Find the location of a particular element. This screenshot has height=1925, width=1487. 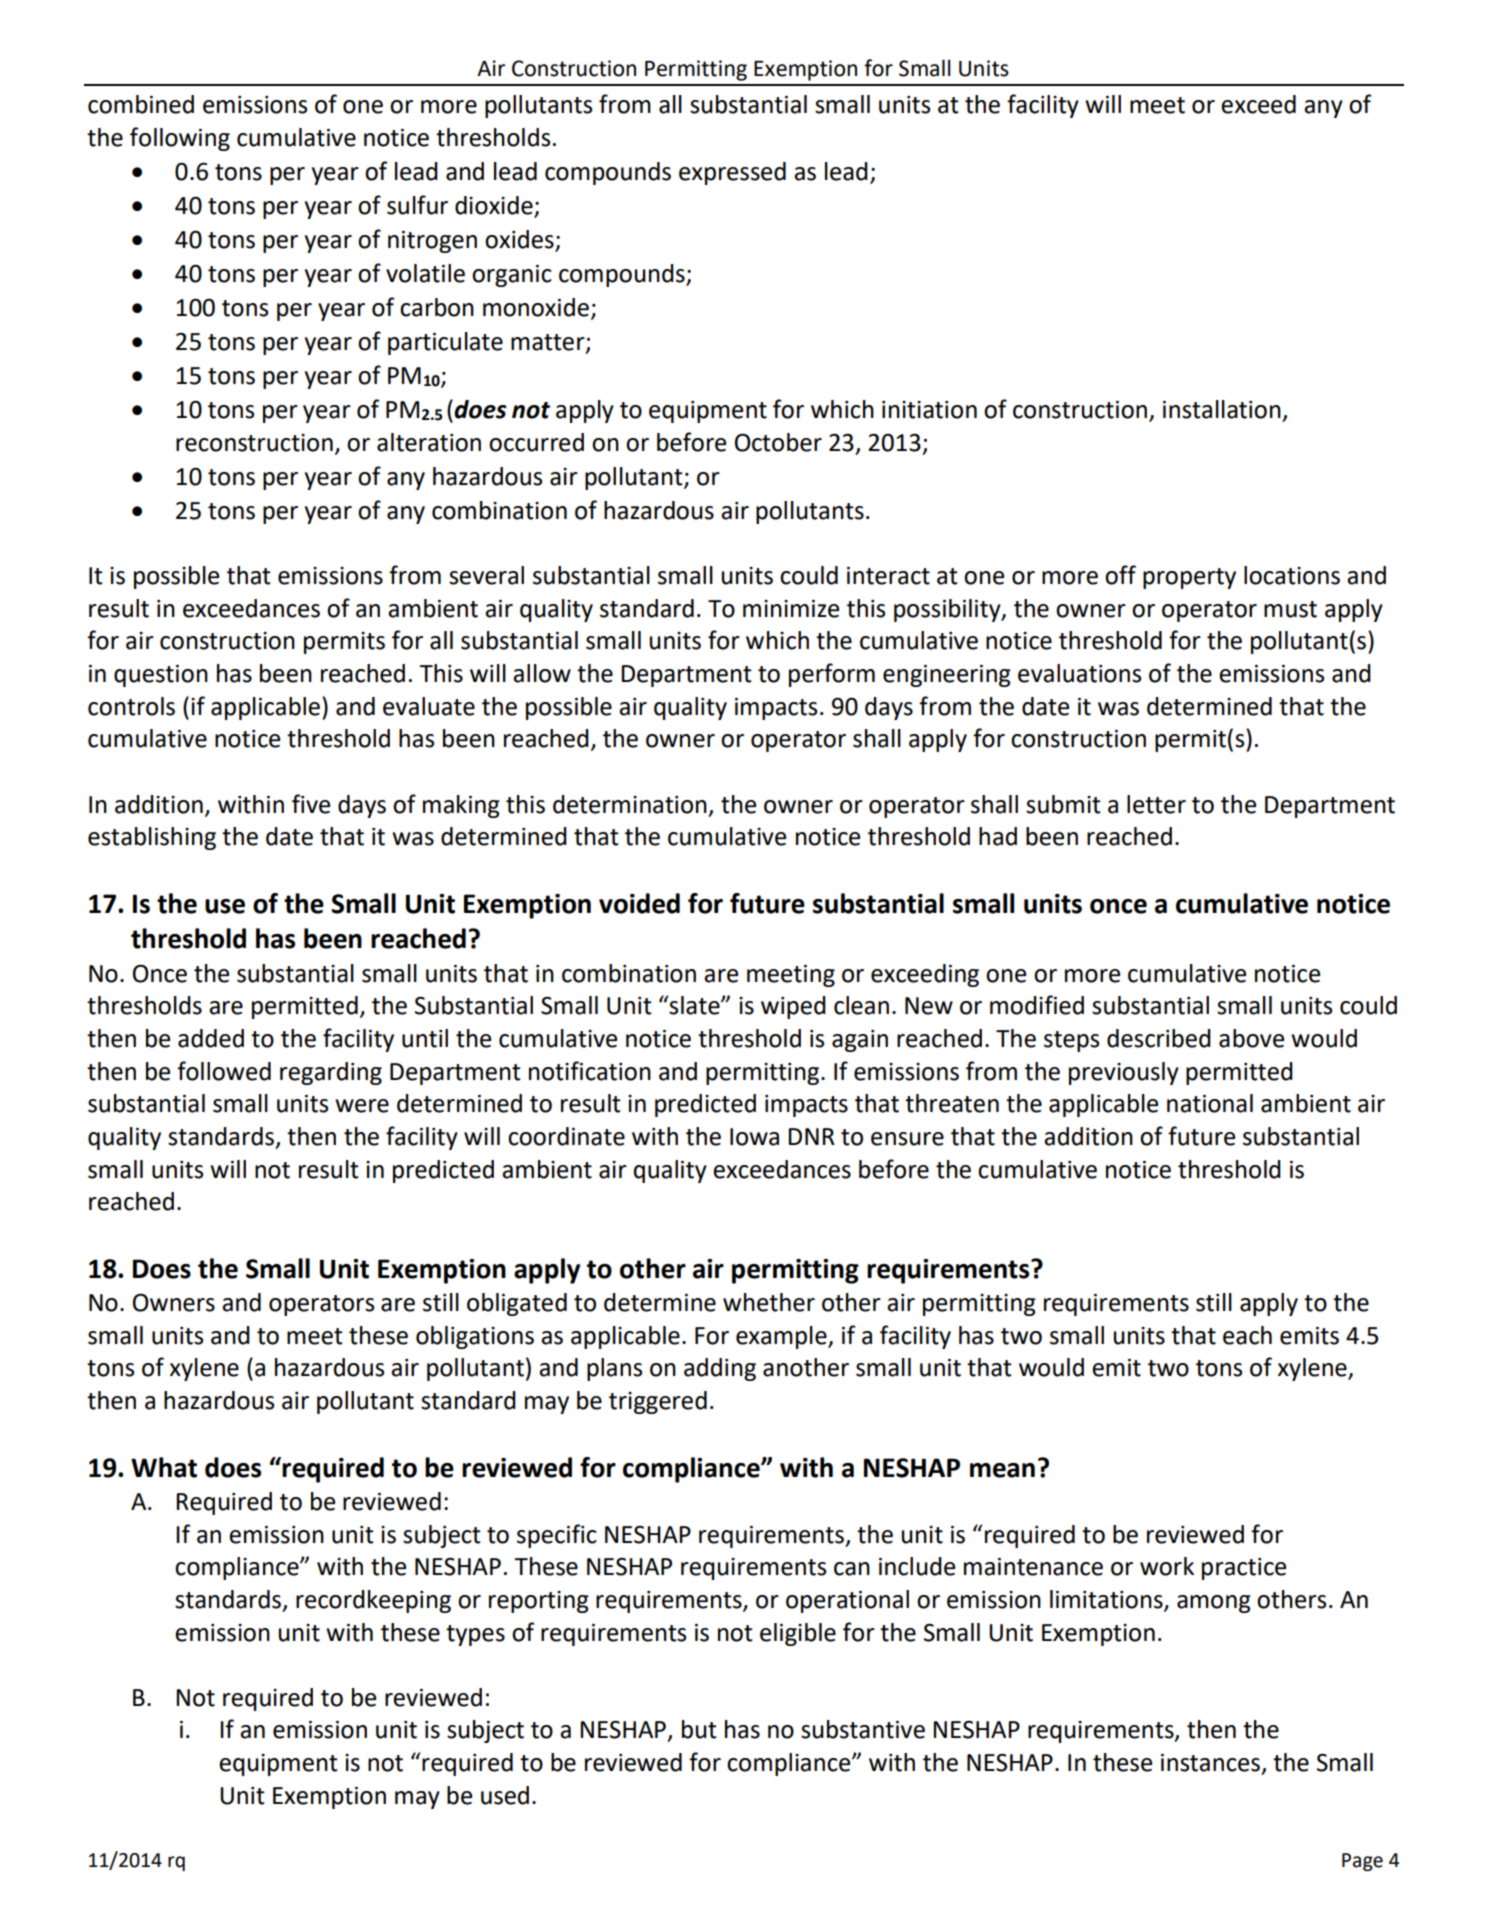

expressed is located at coordinates (732, 173).
